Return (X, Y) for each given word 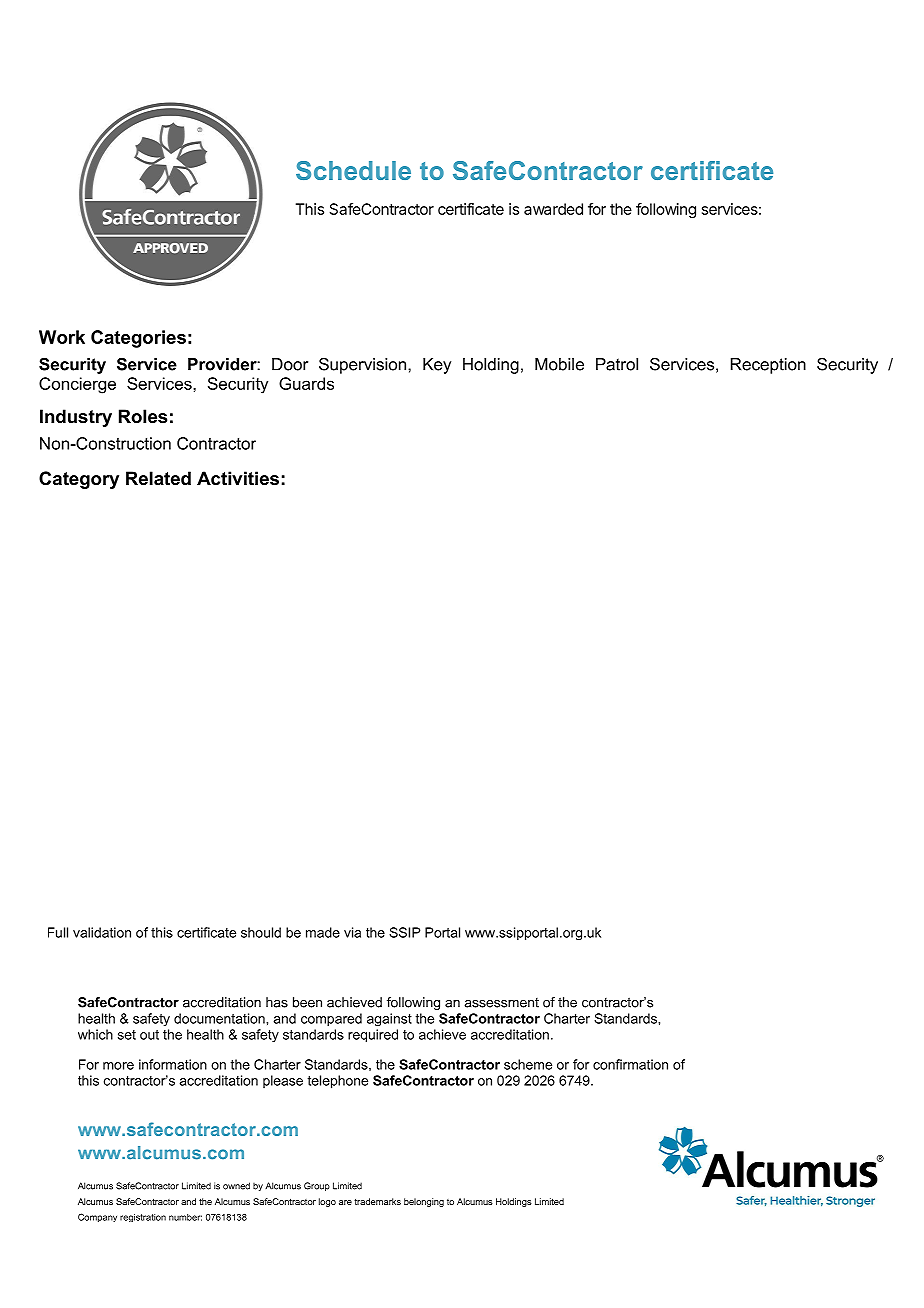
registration (143, 1218)
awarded (553, 209)
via (352, 932)
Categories (138, 339)
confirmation (630, 1064)
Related (158, 478)
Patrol (617, 364)
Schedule (353, 170)
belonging (424, 1202)
